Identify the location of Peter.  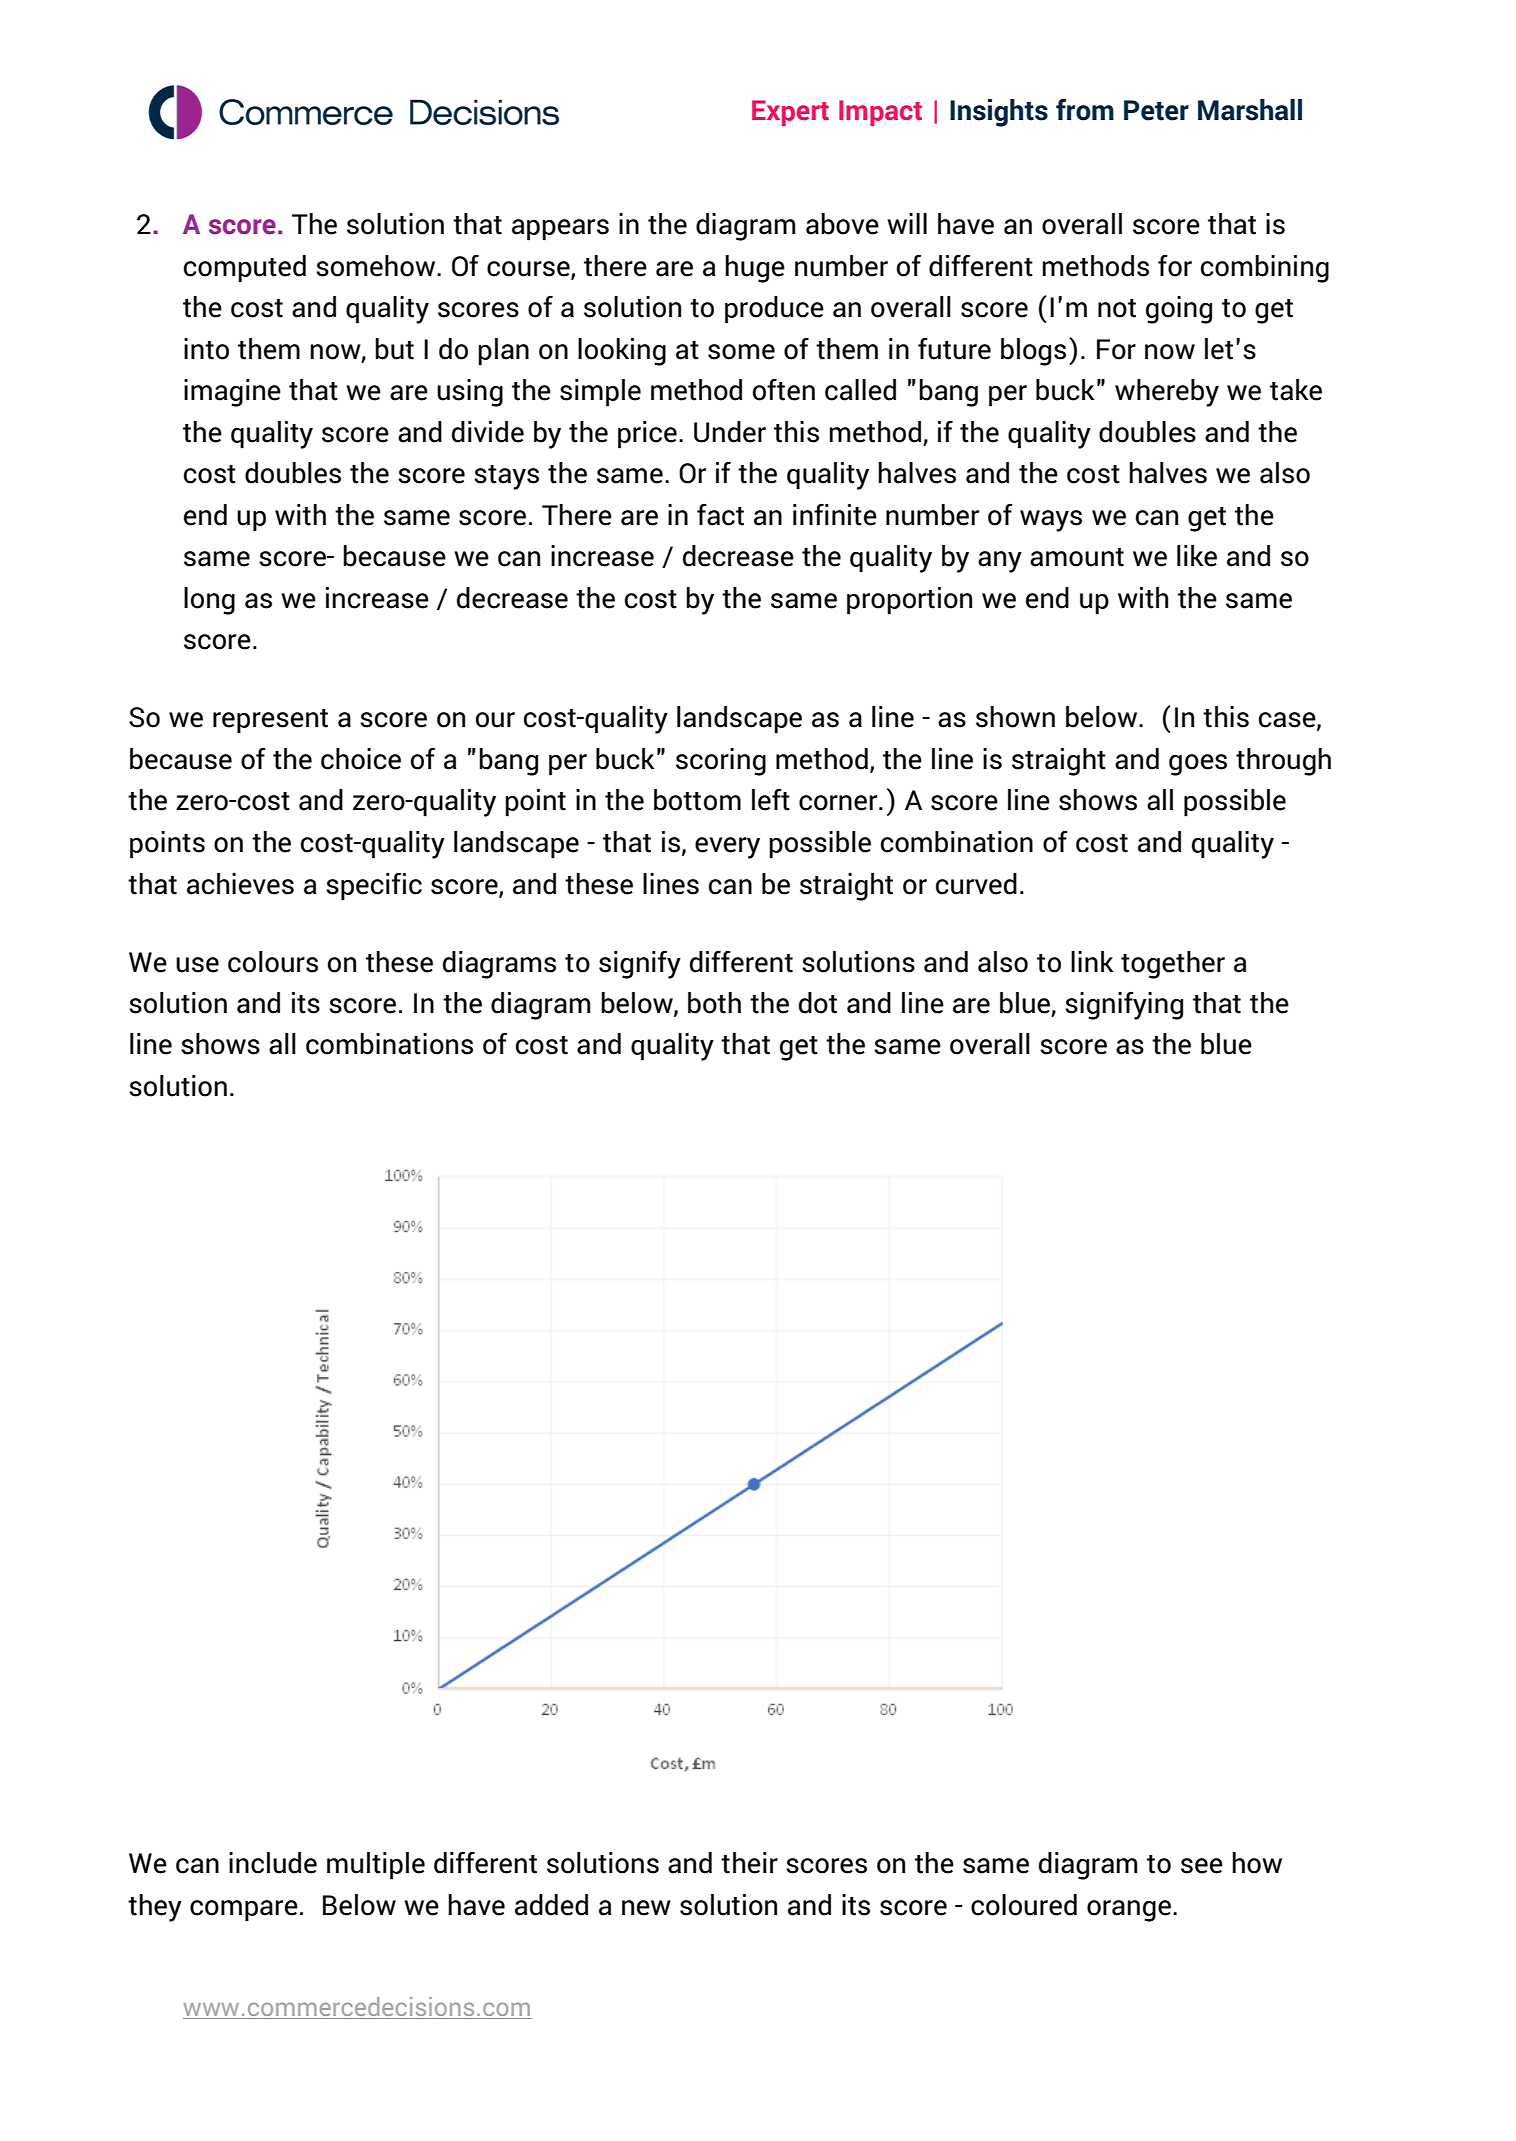
(1156, 110).
